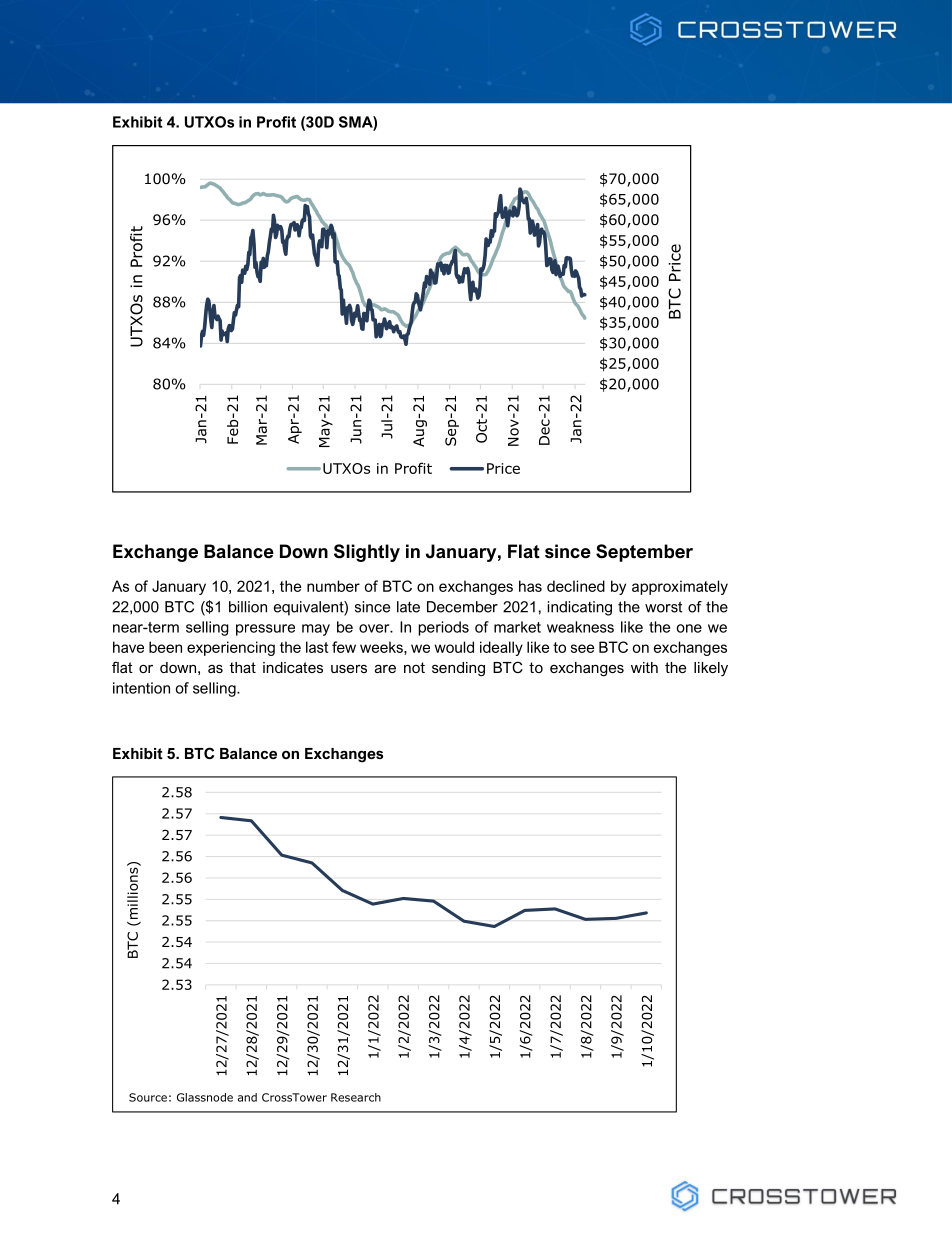 This image has height=1233, width=952. What do you see at coordinates (148, 1097) in the image?
I see `Source` at bounding box center [148, 1097].
